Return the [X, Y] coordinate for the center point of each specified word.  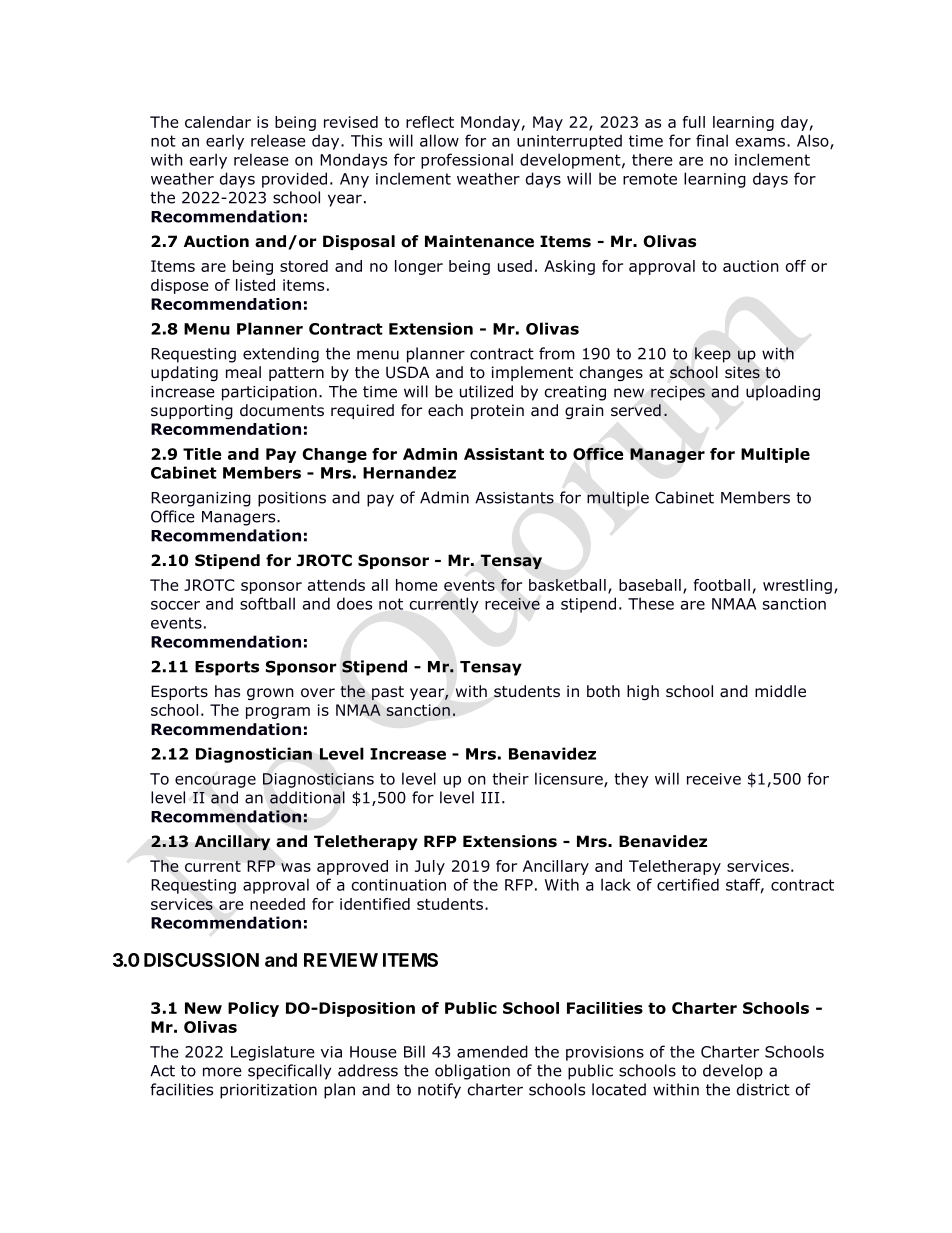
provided [294, 180]
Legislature [273, 1053]
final [712, 140]
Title [202, 454]
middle [780, 691]
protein [497, 411]
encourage [215, 782]
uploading [783, 393]
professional [467, 161]
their [510, 778]
